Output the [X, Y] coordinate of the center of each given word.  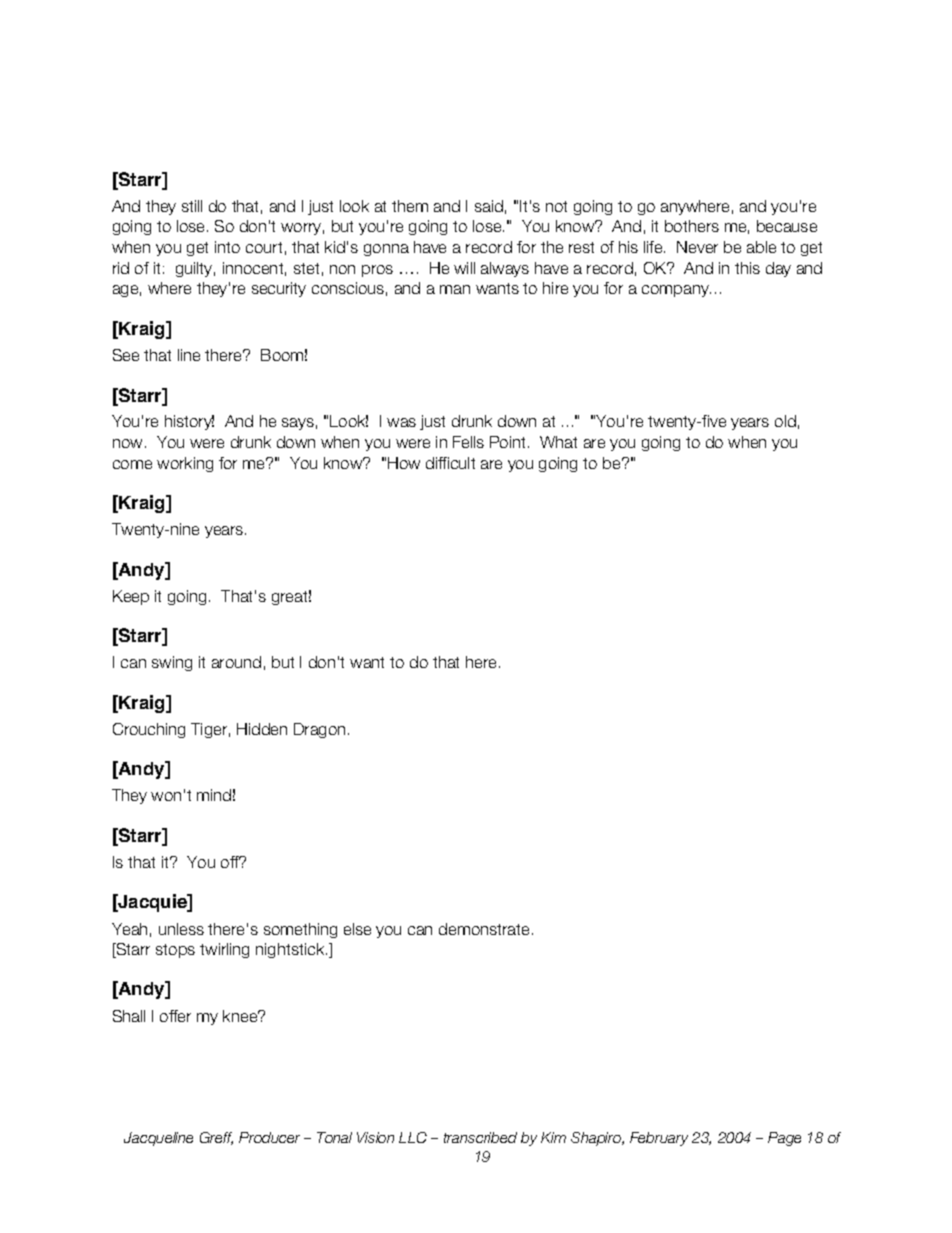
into [227, 247]
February [659, 1139]
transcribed [480, 1137]
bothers [692, 226]
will [464, 268]
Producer [269, 1137]
